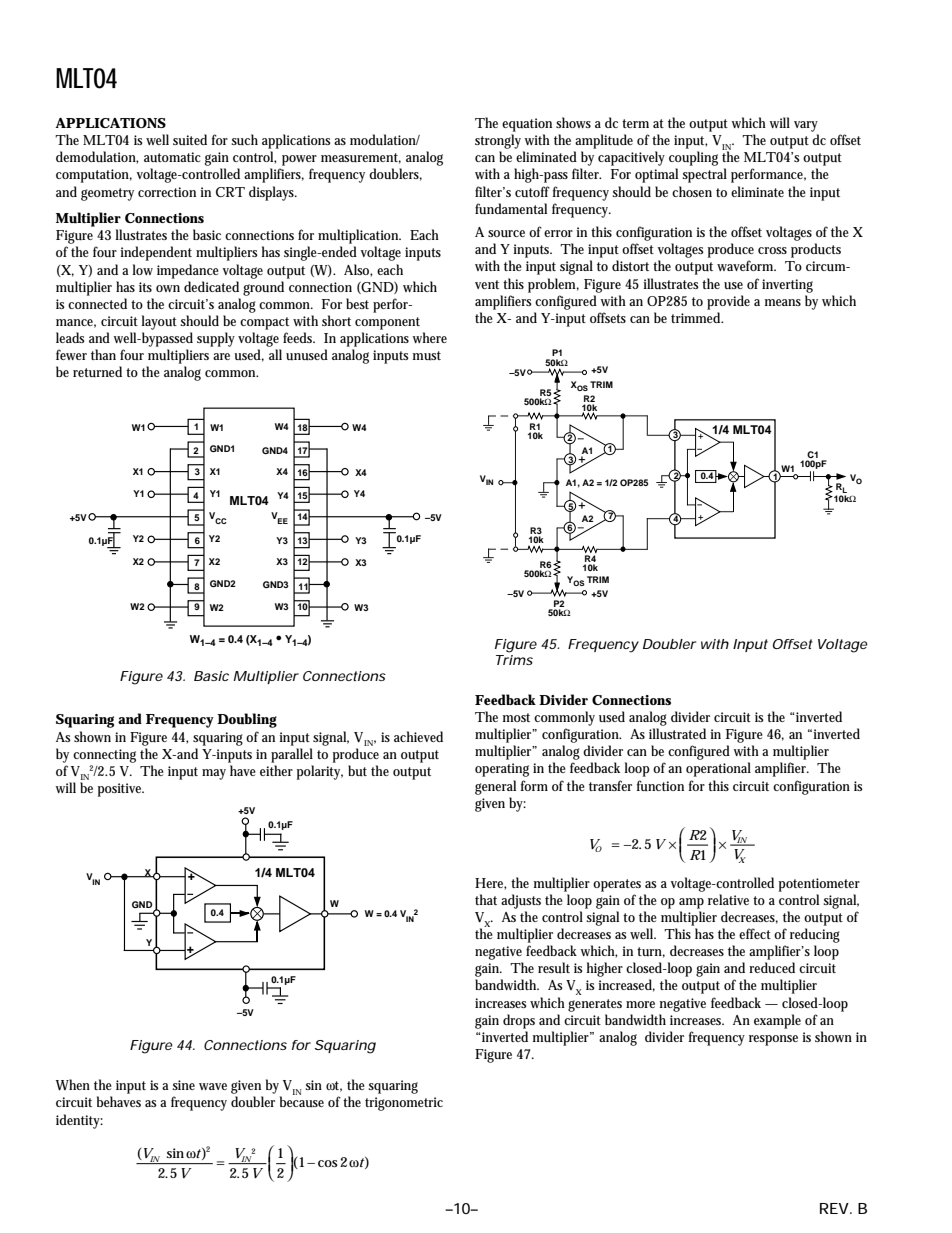 This image has height=1233, width=952. I want to click on most, so click(516, 717).
